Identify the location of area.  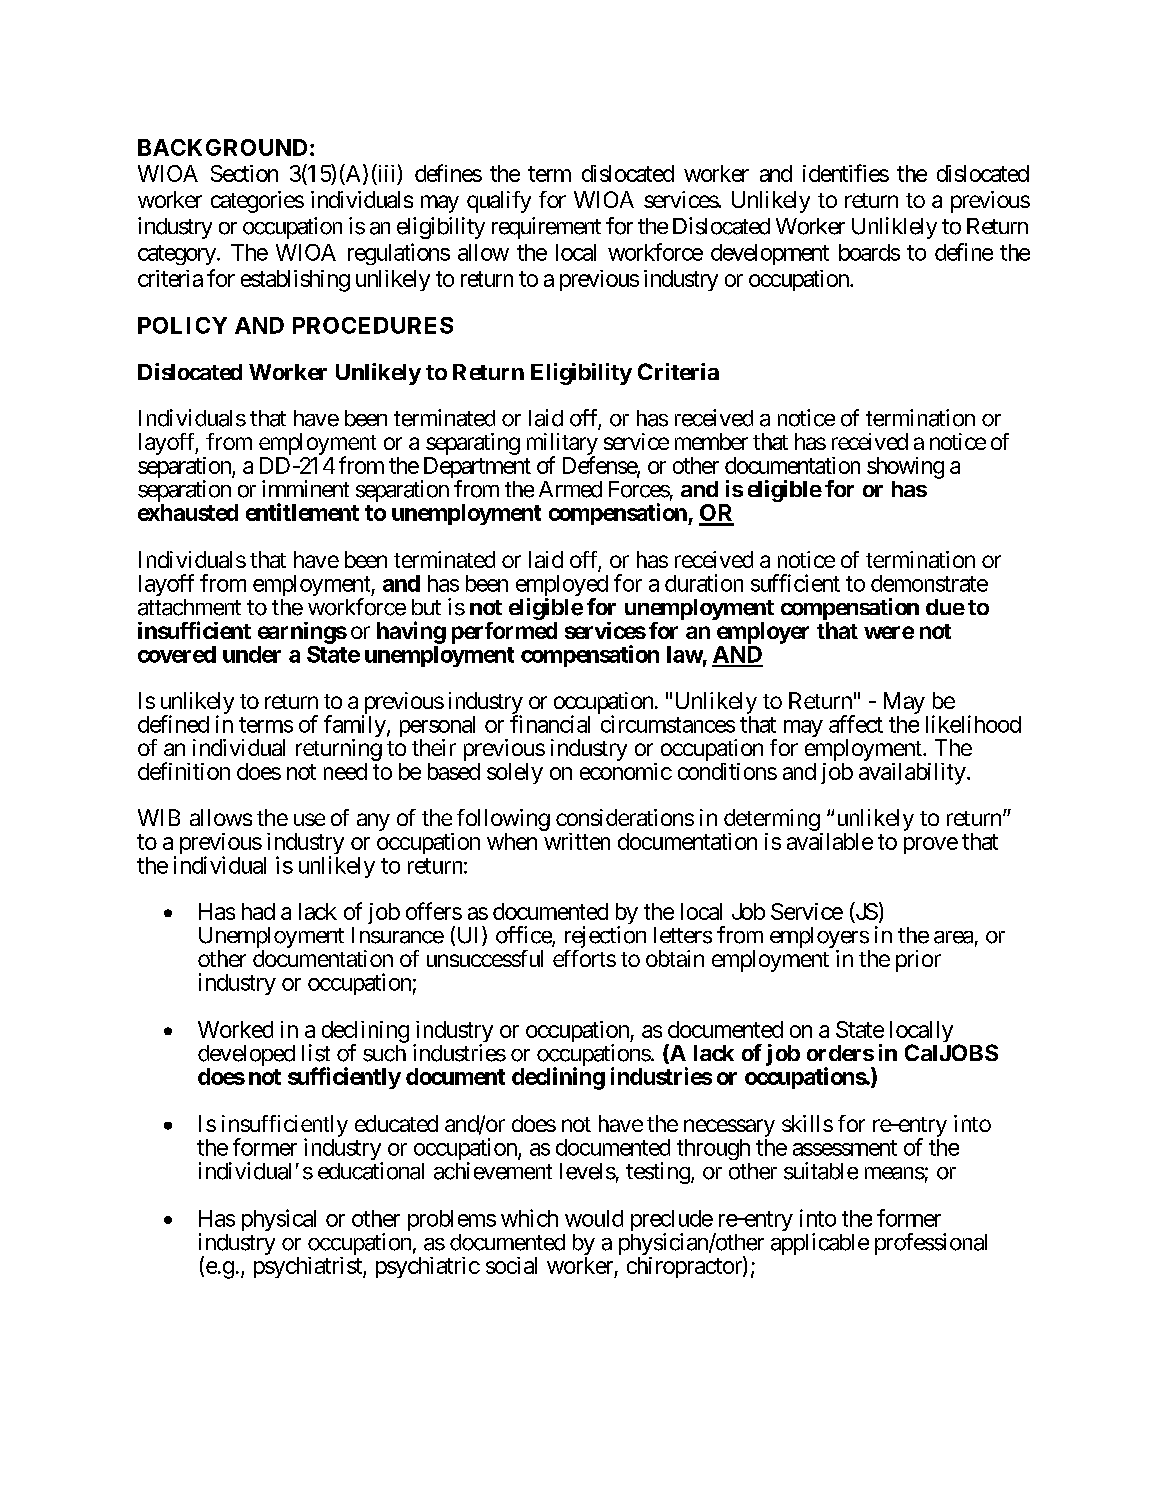
(953, 937).
